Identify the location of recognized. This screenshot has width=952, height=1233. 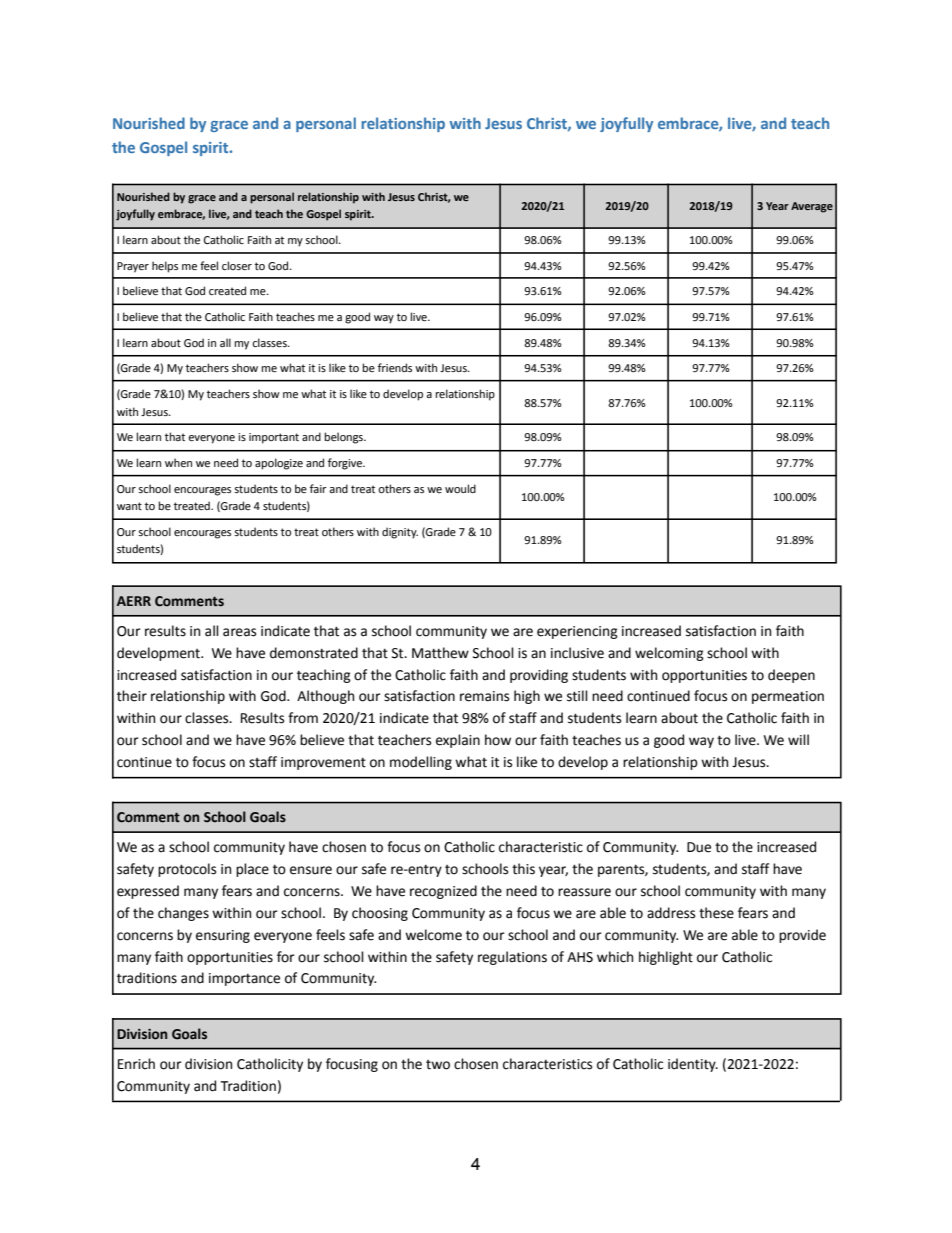
(443, 892).
